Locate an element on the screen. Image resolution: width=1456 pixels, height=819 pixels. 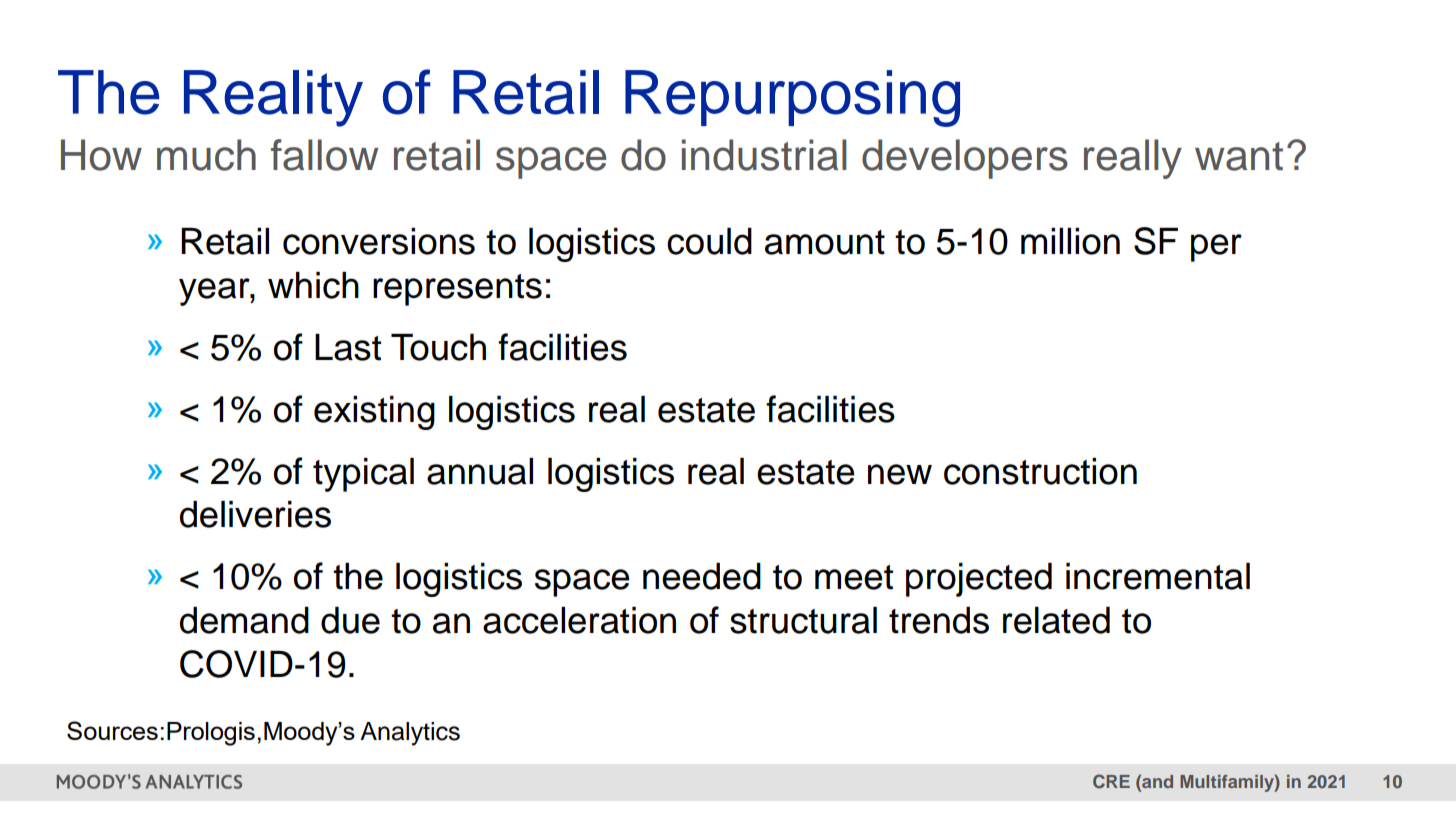
deliveries is located at coordinates (255, 514).
